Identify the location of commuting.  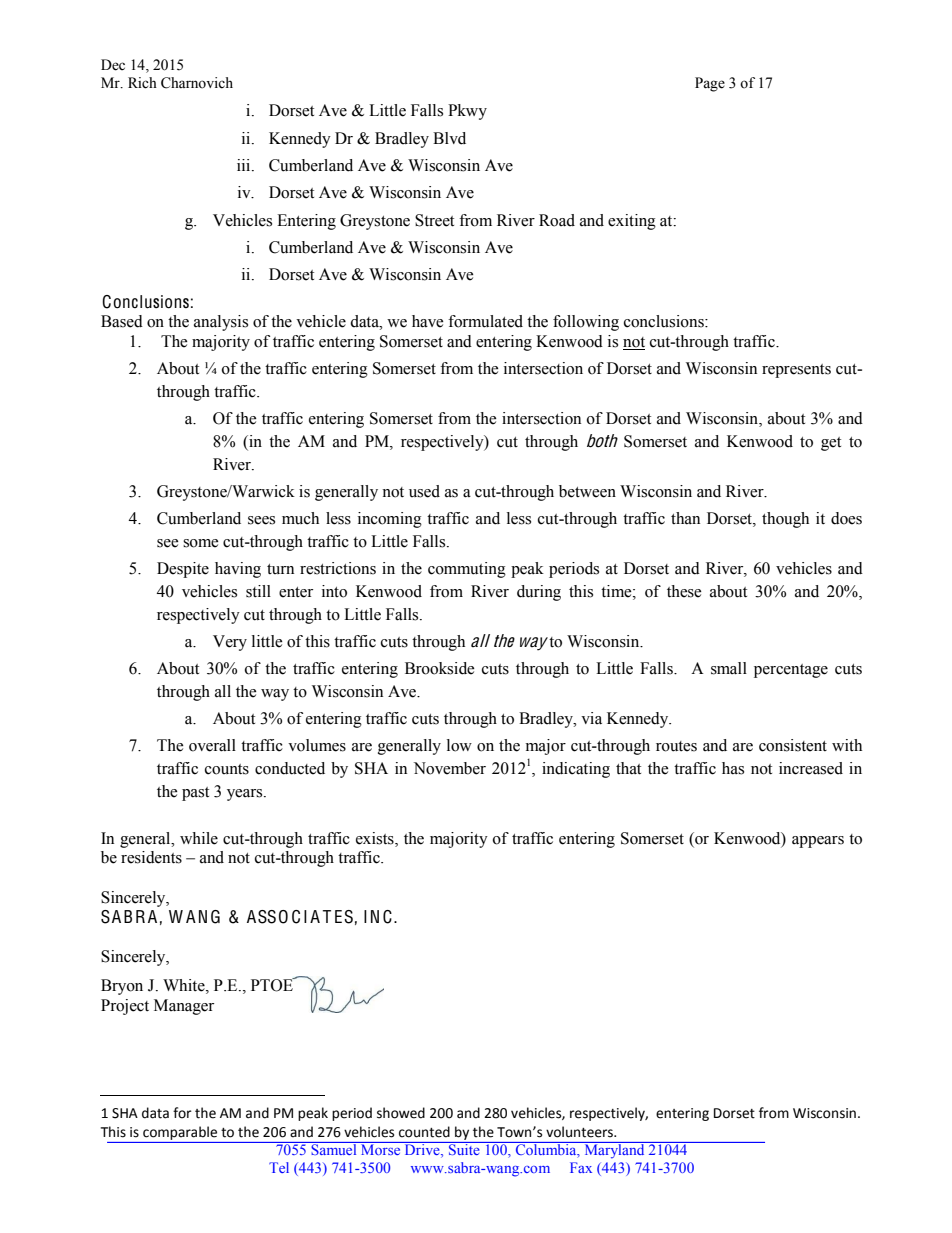
(467, 570).
